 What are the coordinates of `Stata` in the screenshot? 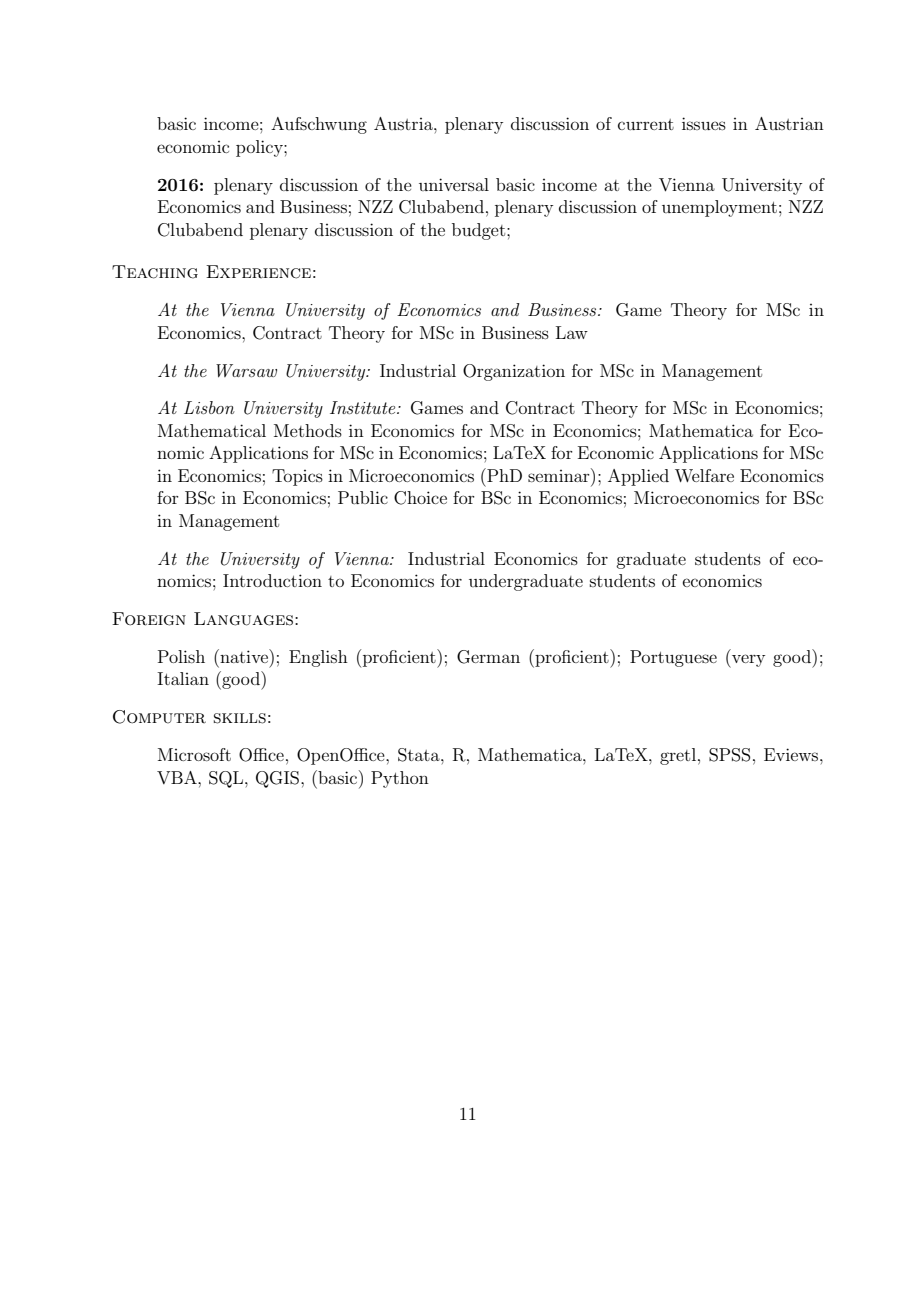 It's located at (420, 755).
